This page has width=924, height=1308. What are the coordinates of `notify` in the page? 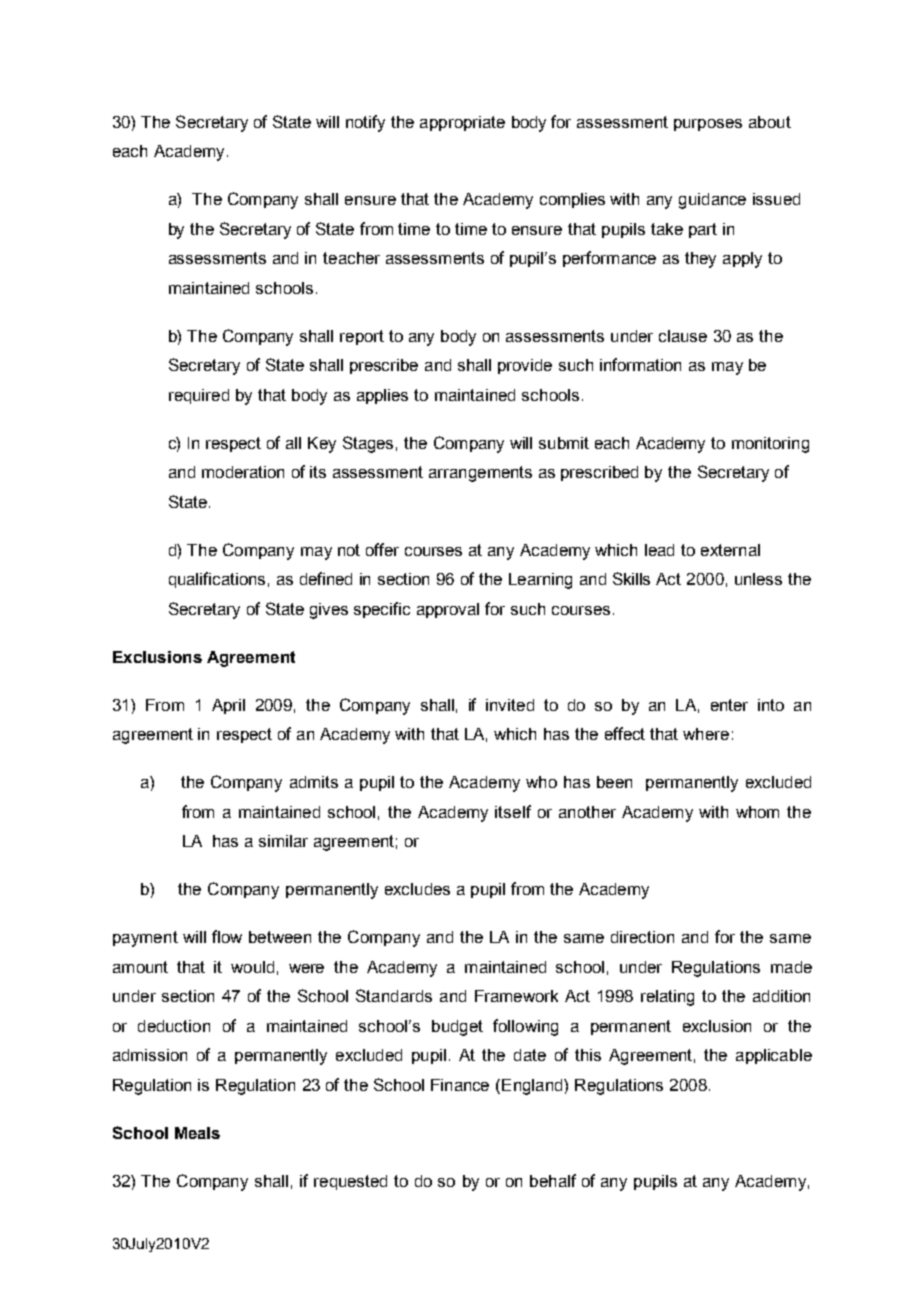 It's located at (365, 123).
